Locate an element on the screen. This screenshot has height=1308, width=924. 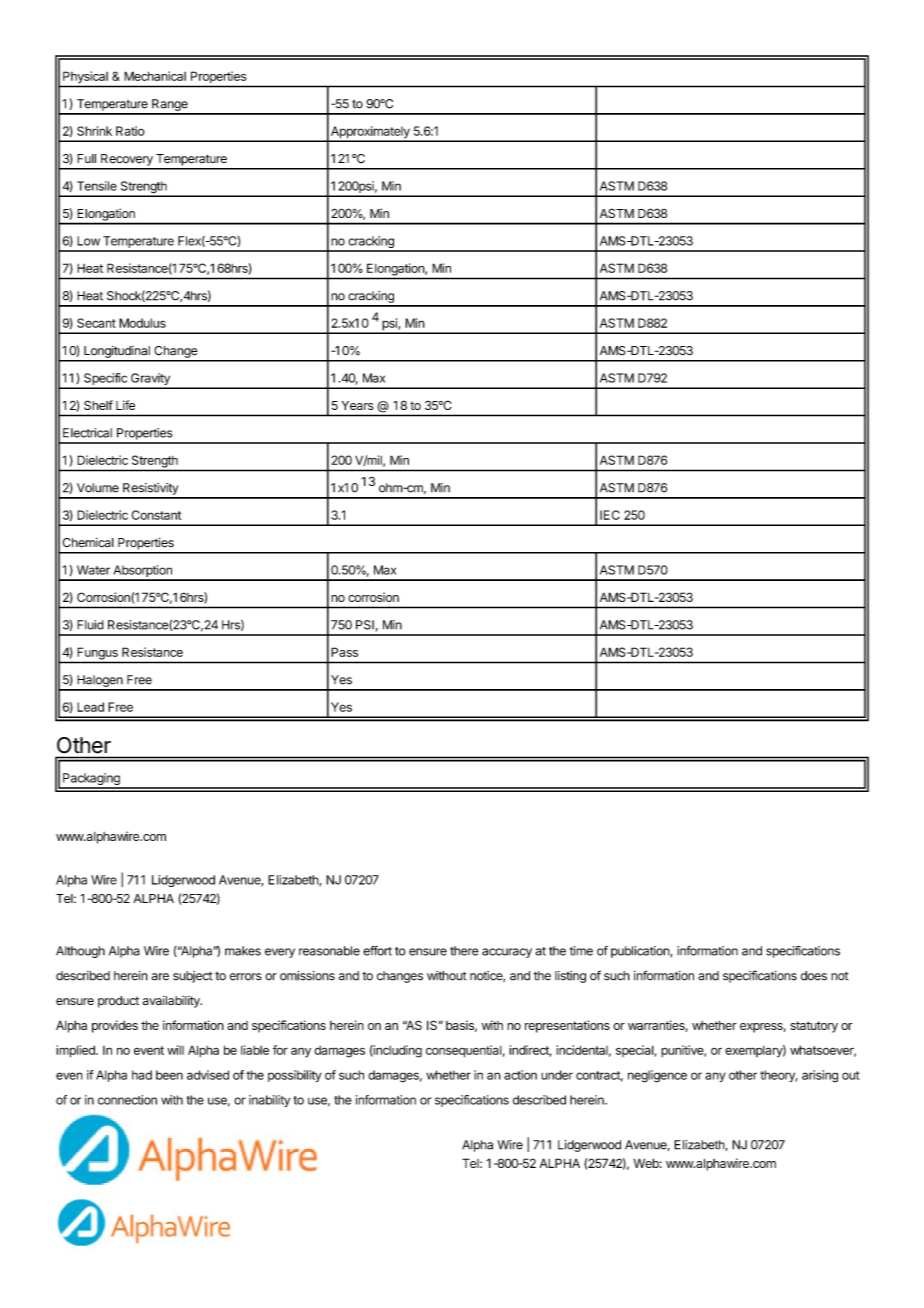
Absorption is located at coordinates (142, 572).
